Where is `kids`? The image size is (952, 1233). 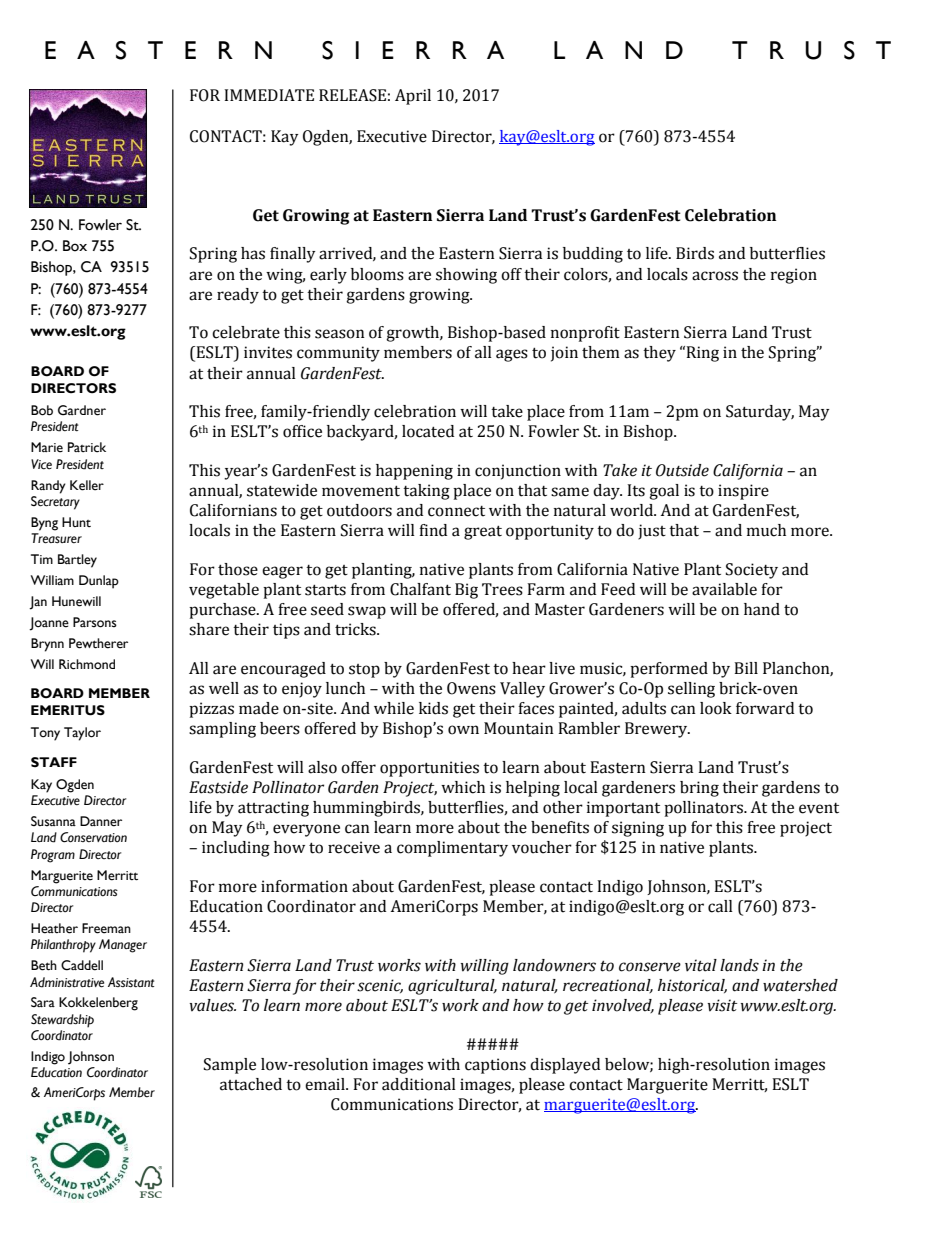
kids is located at coordinates (433, 708).
